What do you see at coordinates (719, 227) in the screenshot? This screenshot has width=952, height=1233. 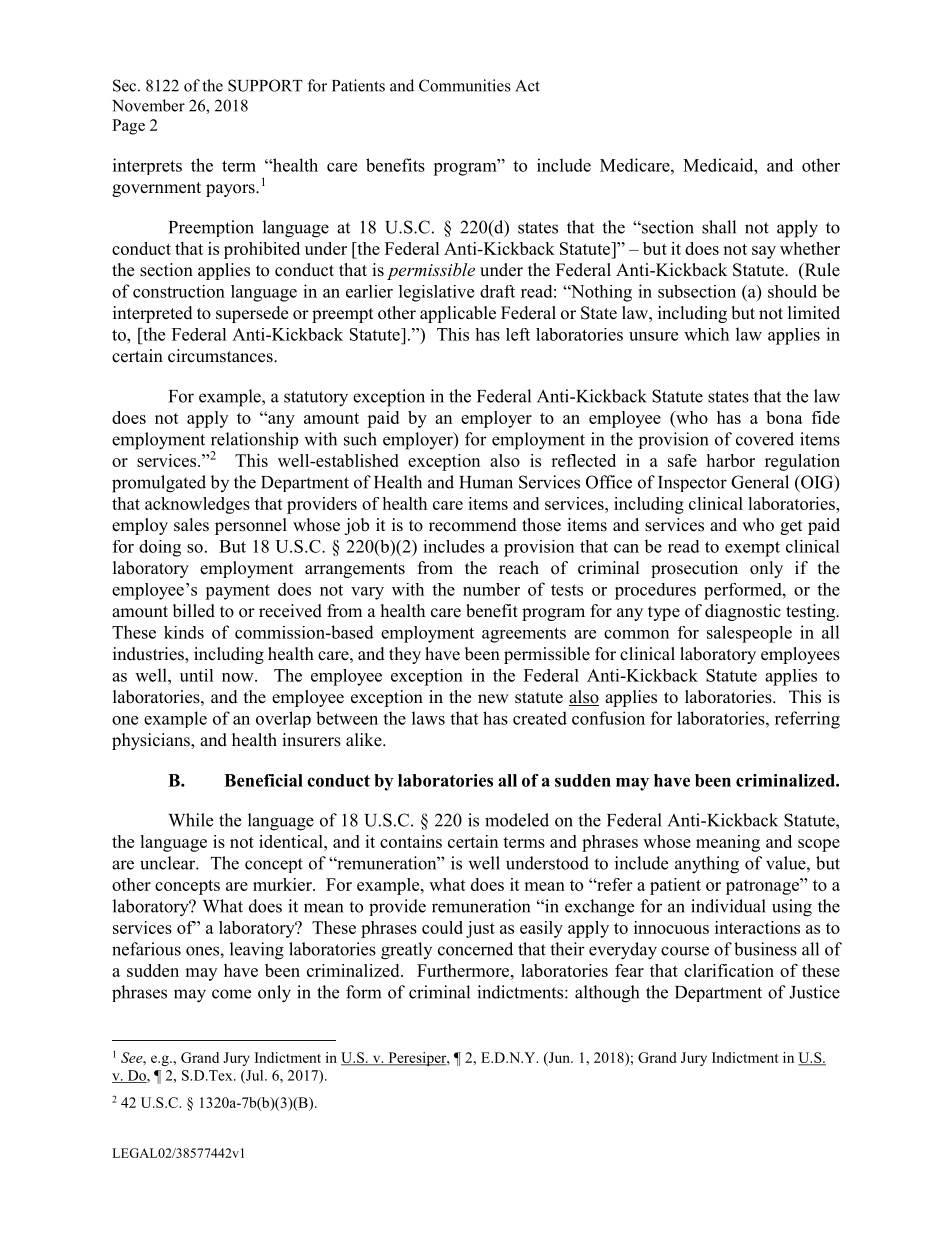 I see `shall` at bounding box center [719, 227].
